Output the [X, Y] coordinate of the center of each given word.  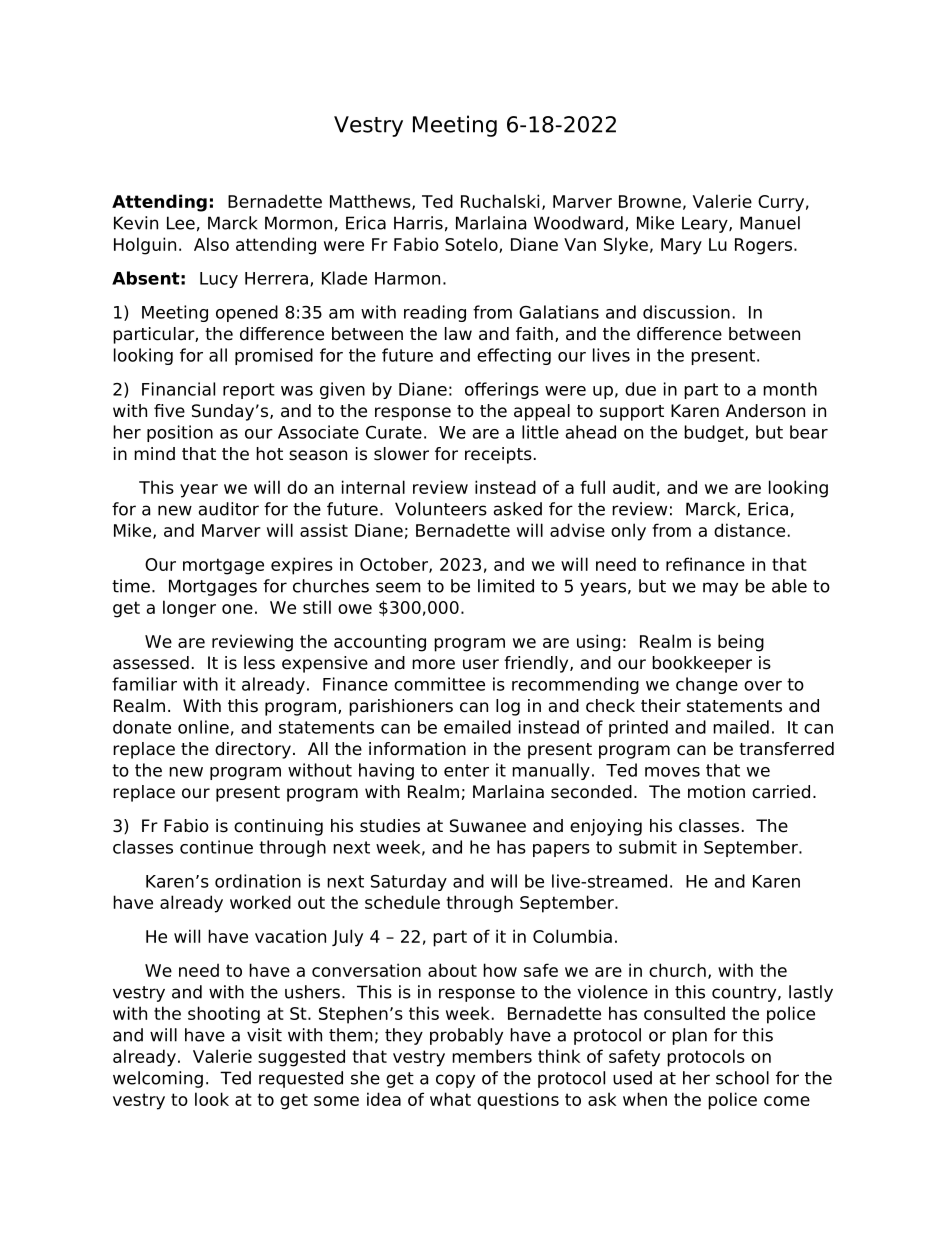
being [741, 643]
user [481, 664]
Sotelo [472, 245]
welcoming [158, 1079]
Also [211, 244]
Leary [706, 224]
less [259, 663]
